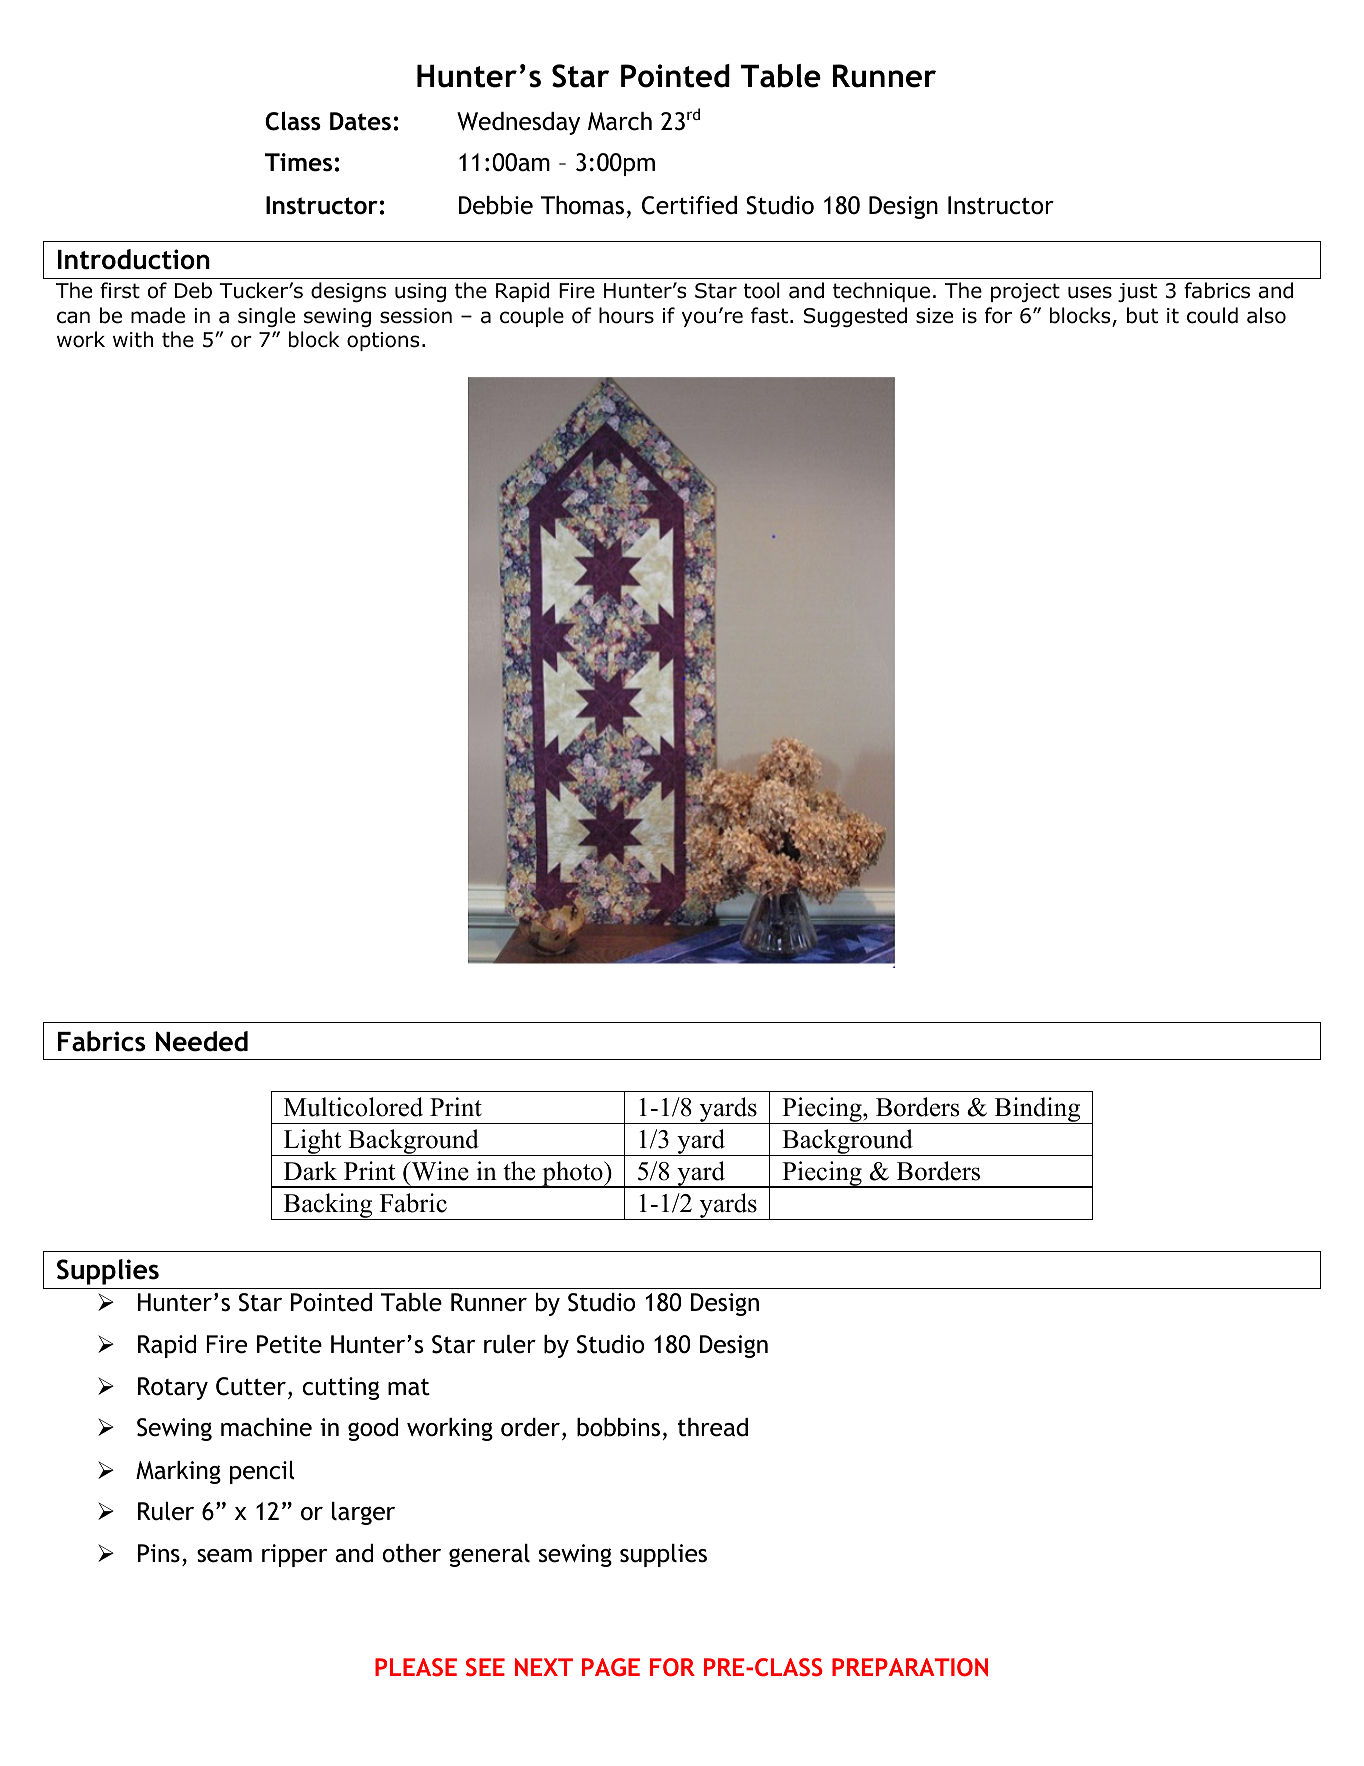  What do you see at coordinates (1037, 1110) in the document?
I see `Binding` at bounding box center [1037, 1110].
